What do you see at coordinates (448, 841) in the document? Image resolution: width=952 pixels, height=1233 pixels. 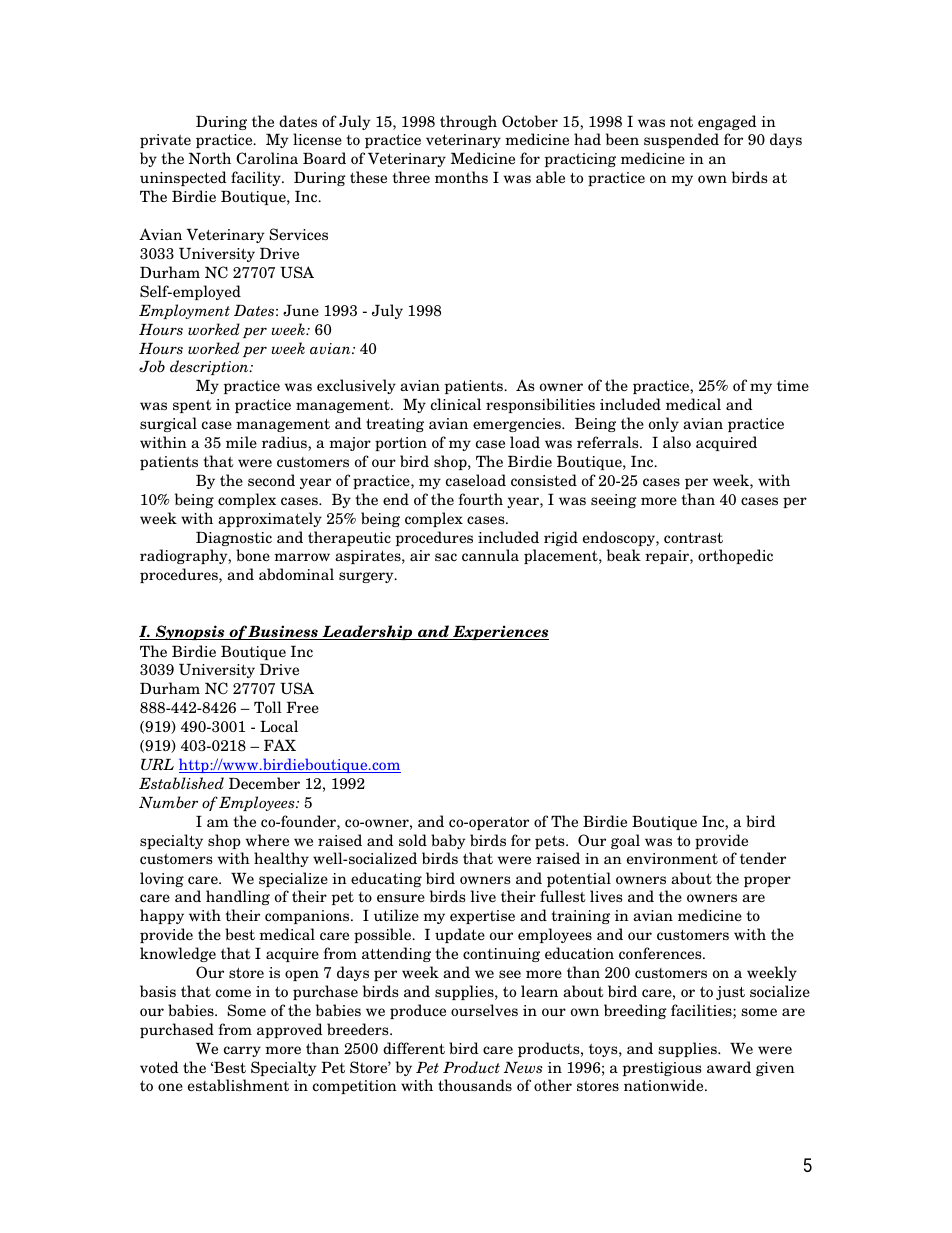 I see `baby` at bounding box center [448, 841].
